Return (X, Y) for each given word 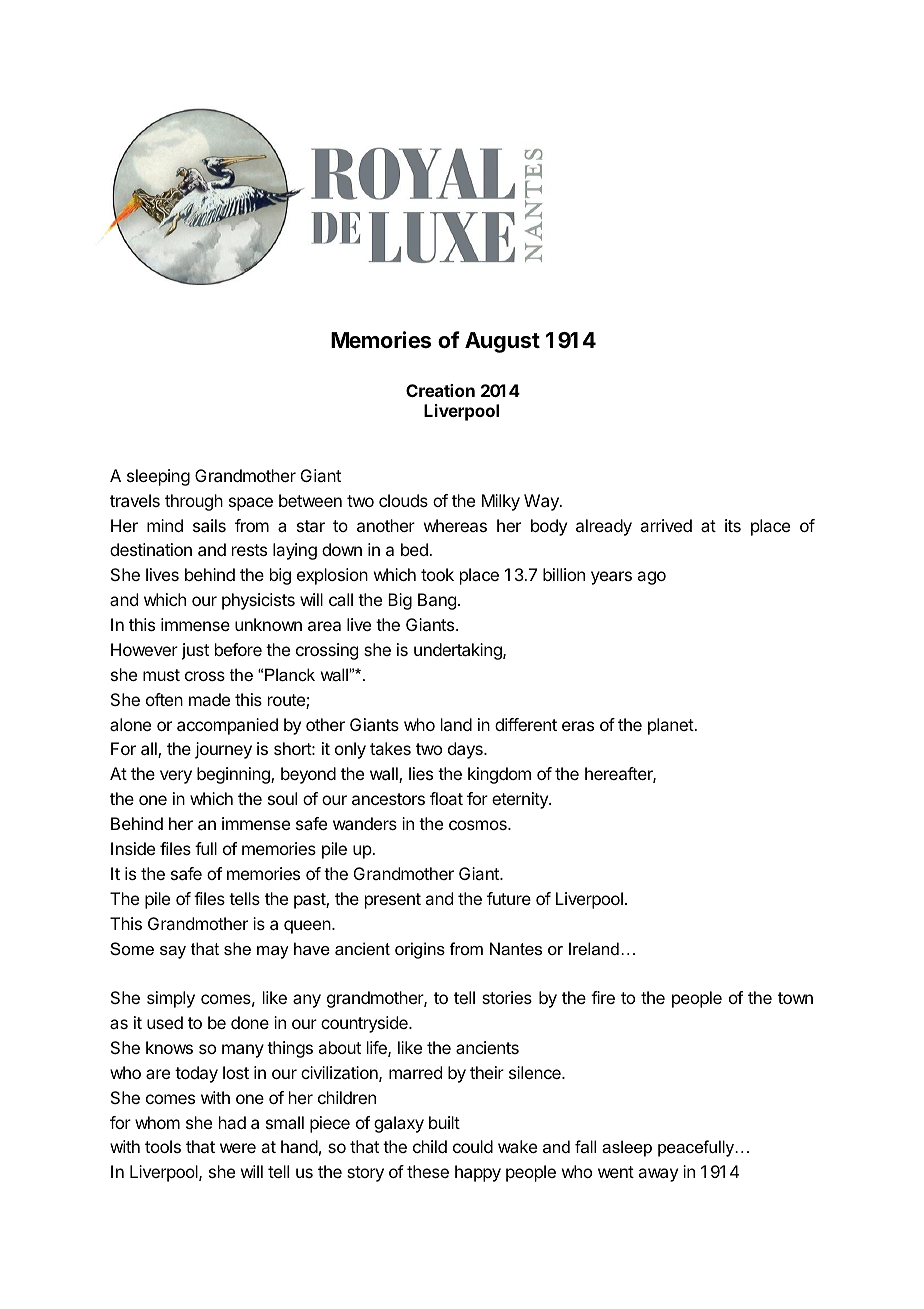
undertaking (459, 651)
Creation (440, 390)
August (502, 342)
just (195, 651)
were (238, 1148)
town (795, 998)
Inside (133, 848)
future (509, 898)
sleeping (158, 477)
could (473, 1146)
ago (651, 578)
